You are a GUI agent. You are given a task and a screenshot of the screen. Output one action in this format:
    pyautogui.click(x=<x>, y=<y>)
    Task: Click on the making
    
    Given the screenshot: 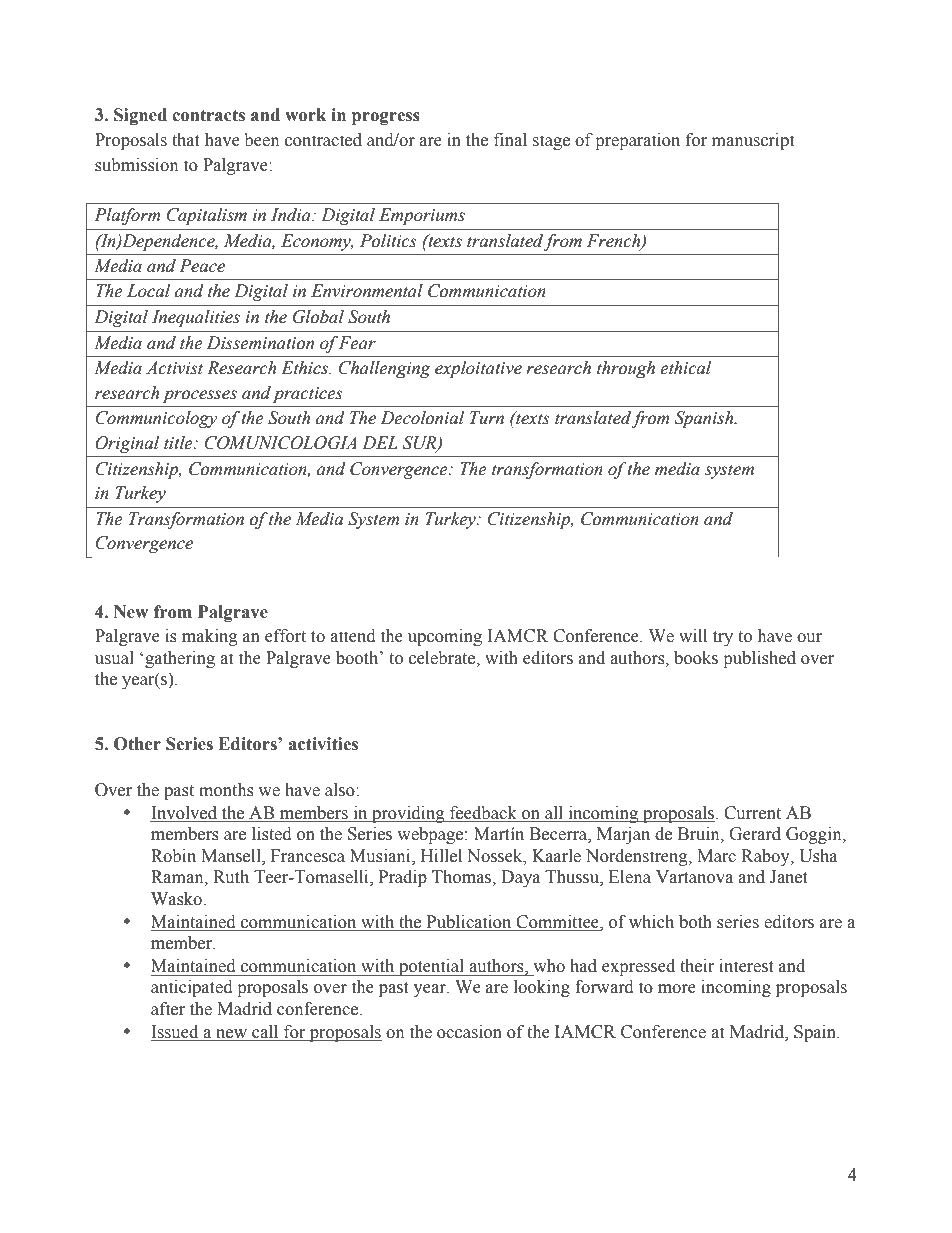 What is the action you would take?
    pyautogui.click(x=210, y=637)
